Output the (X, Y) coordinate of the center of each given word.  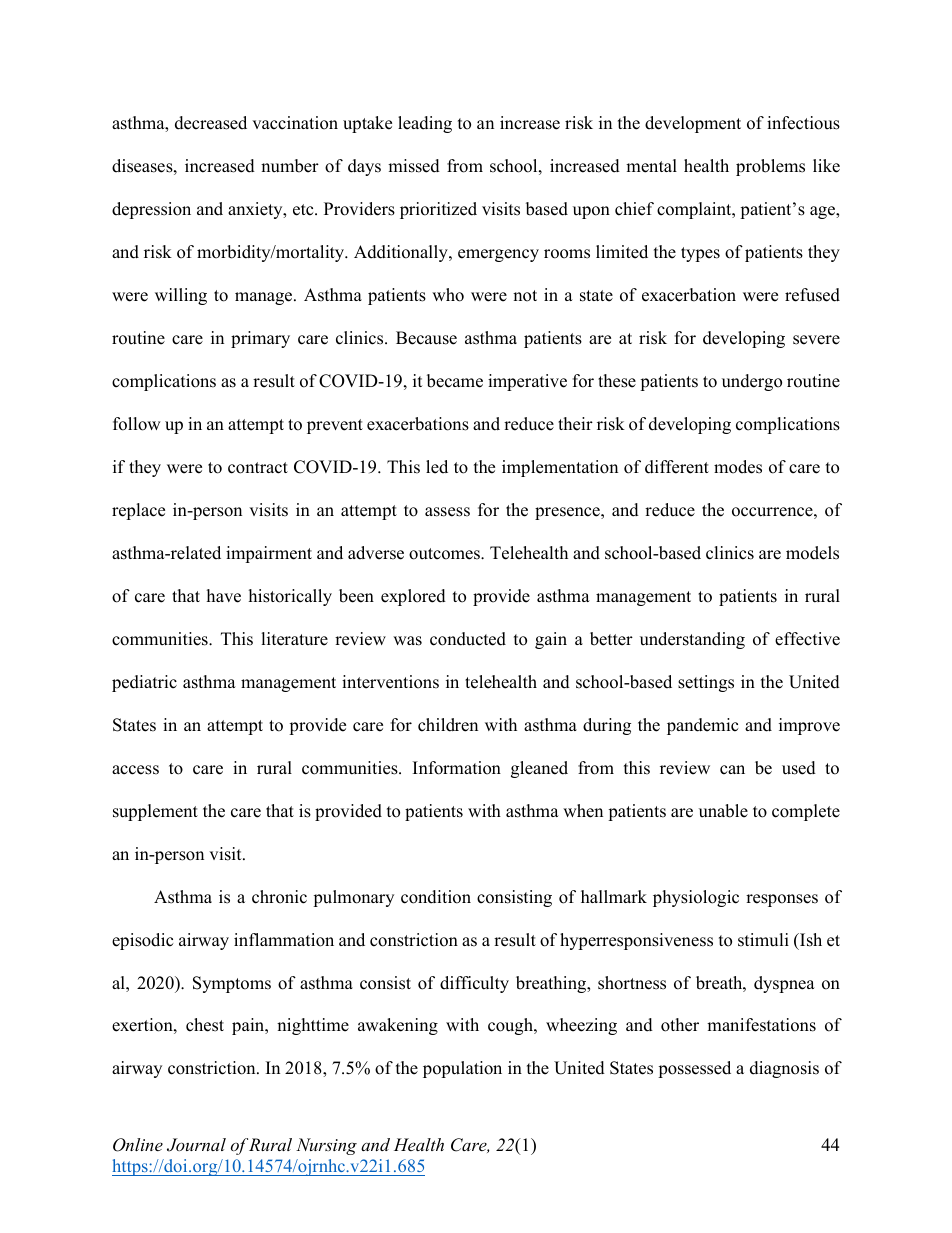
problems (770, 167)
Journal (196, 1145)
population (462, 1069)
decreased (211, 123)
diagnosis (784, 1069)
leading (425, 124)
